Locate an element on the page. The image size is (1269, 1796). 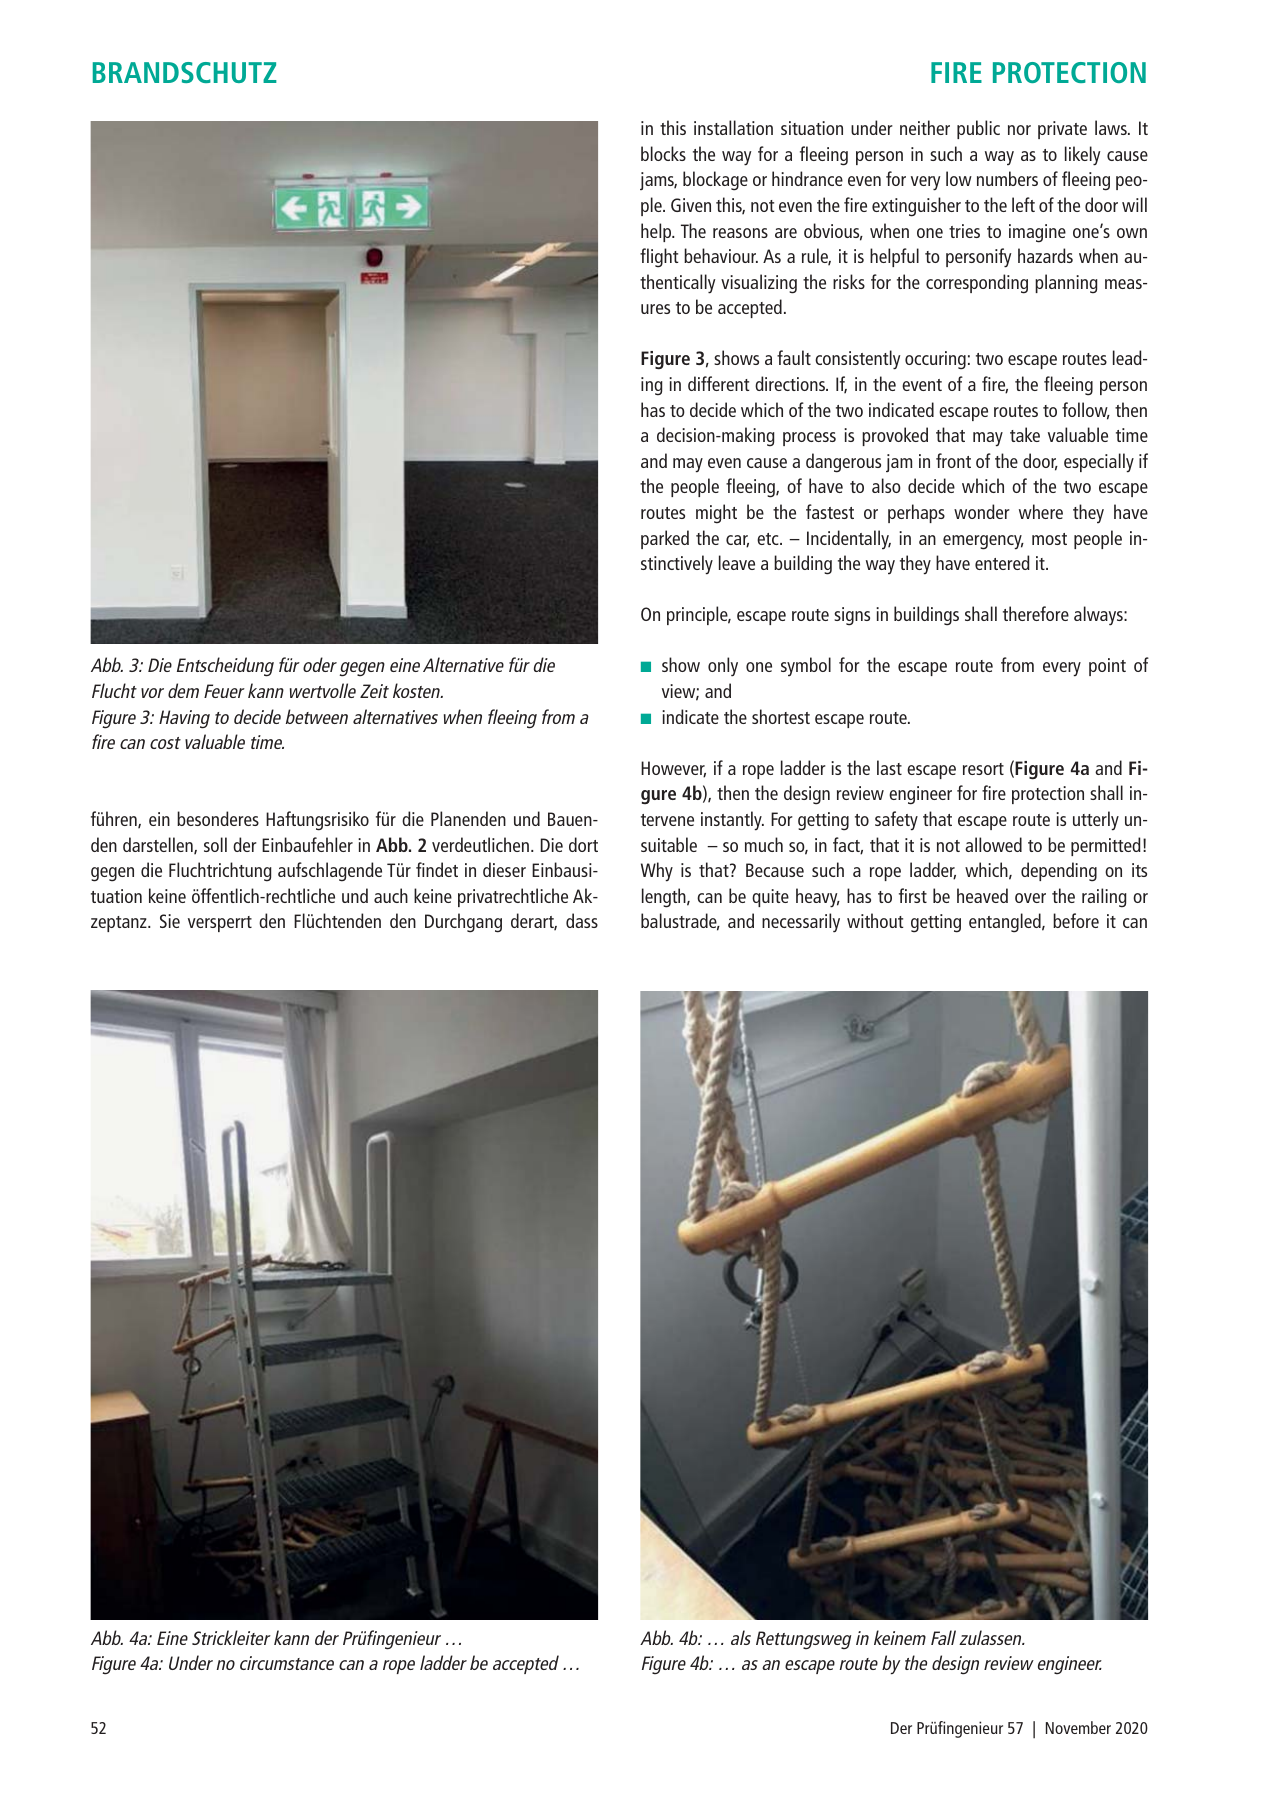
dieser is located at coordinates (504, 869).
